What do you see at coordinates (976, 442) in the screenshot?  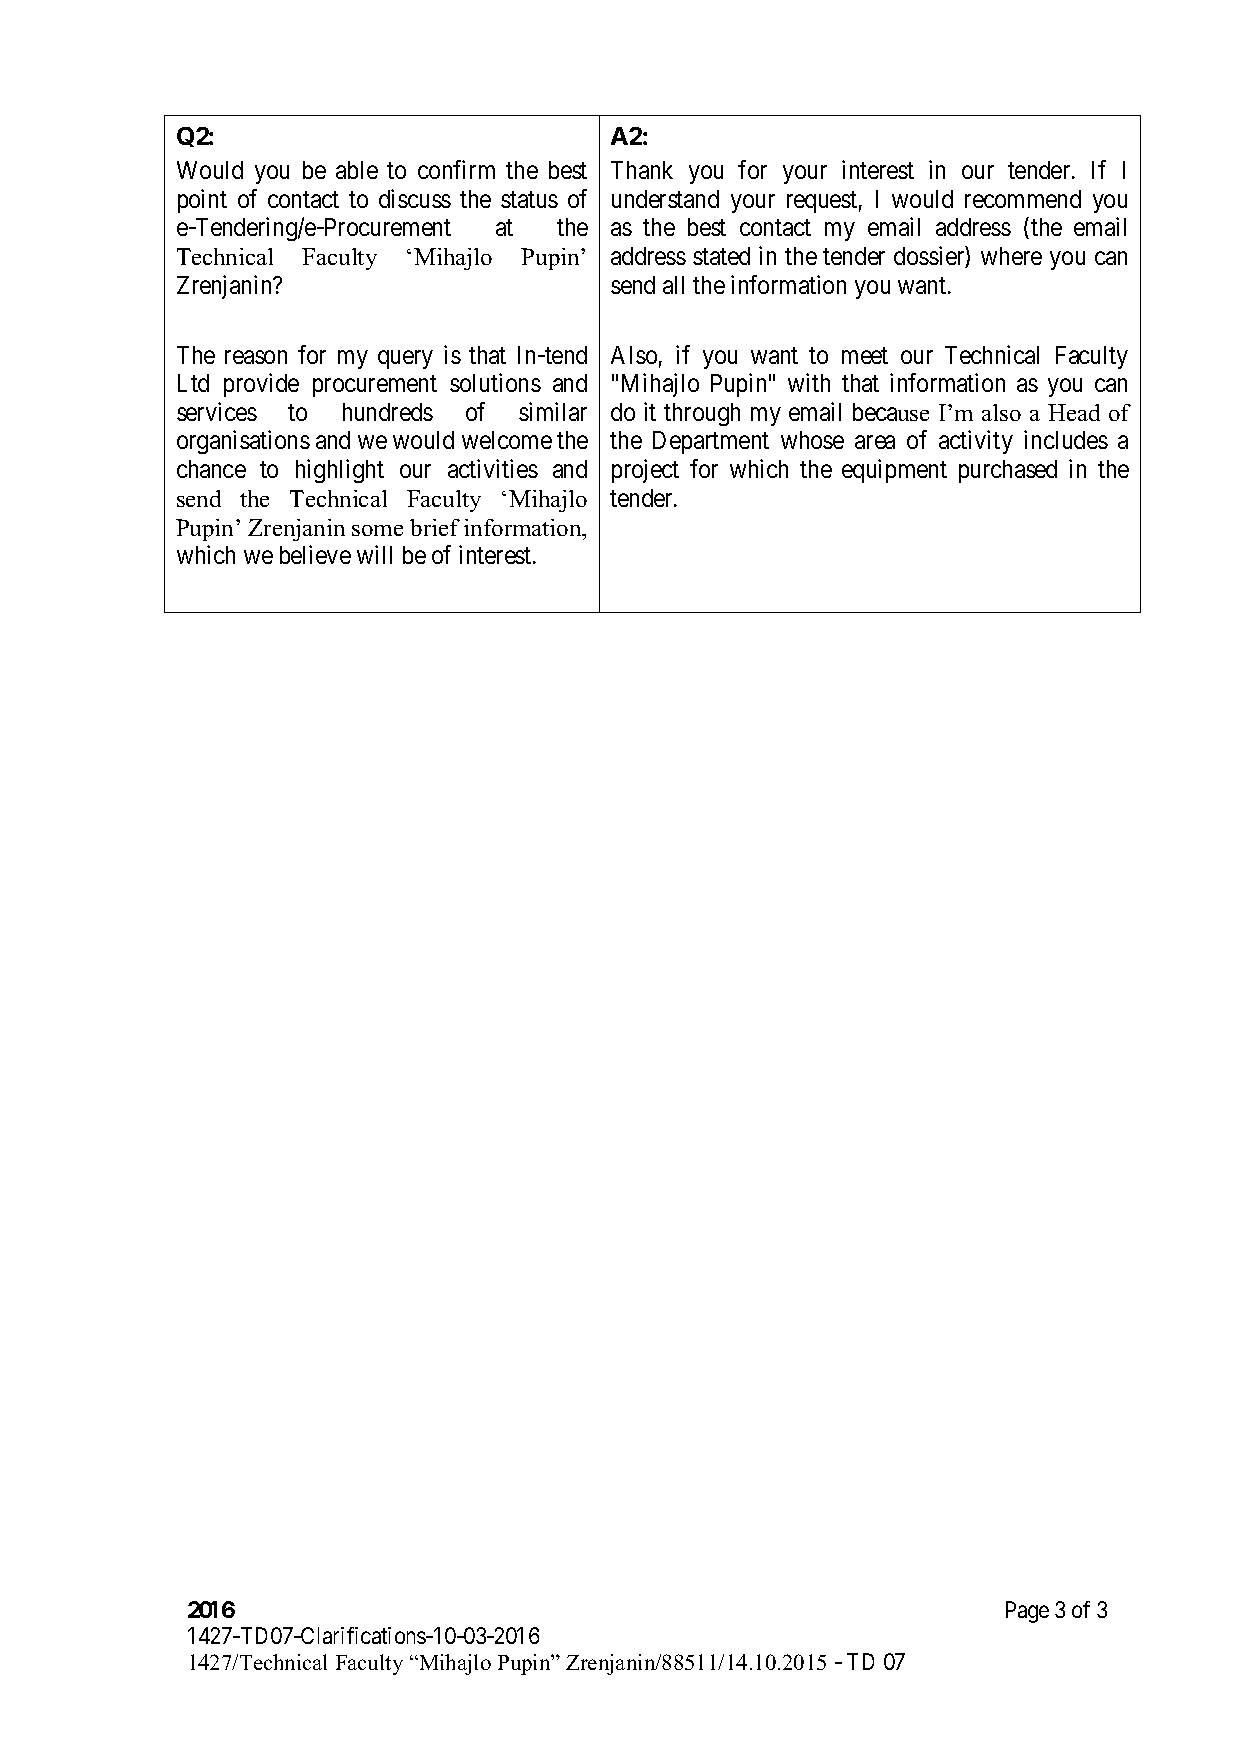 I see `activity` at bounding box center [976, 442].
